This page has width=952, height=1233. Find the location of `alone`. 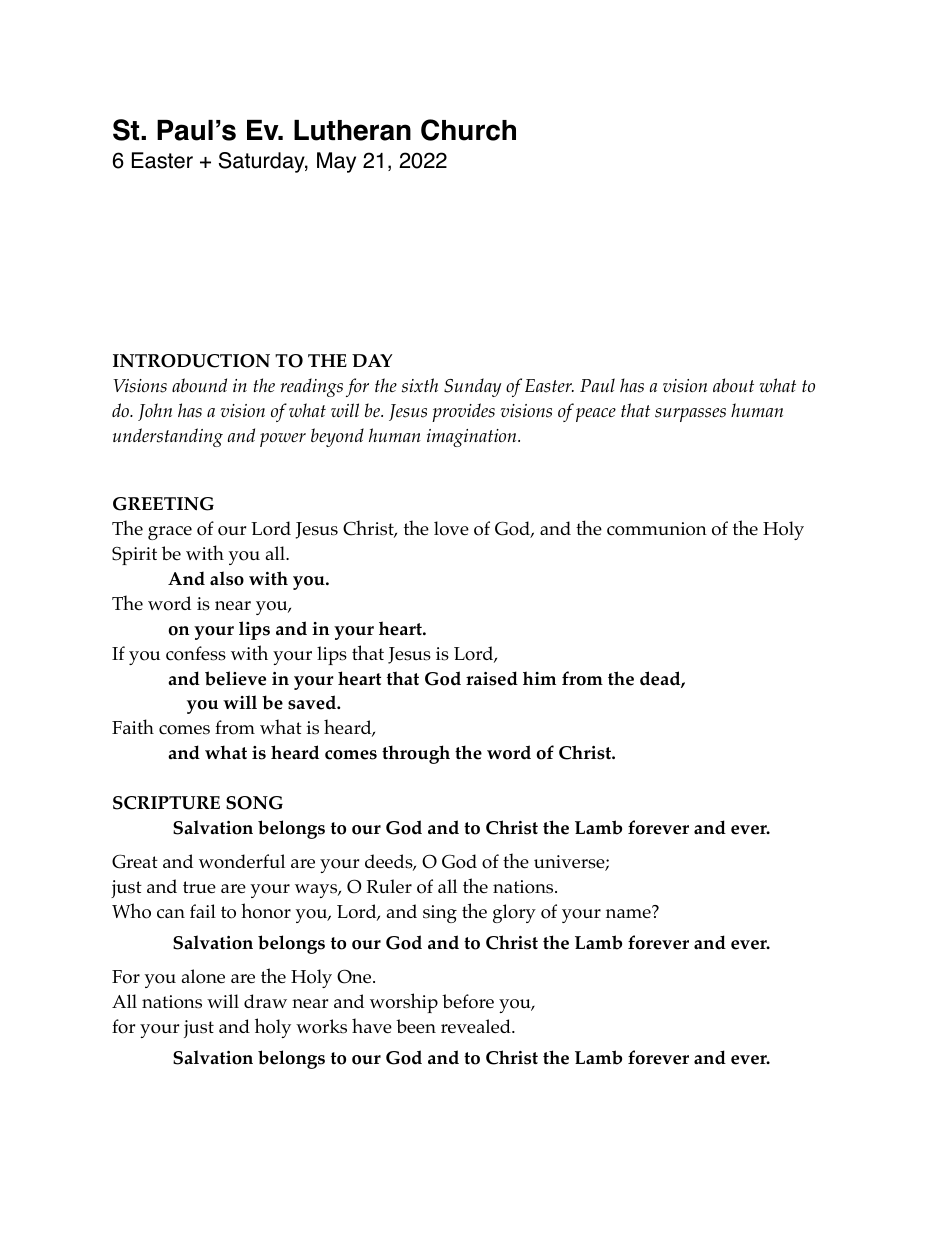

alone is located at coordinates (203, 976).
